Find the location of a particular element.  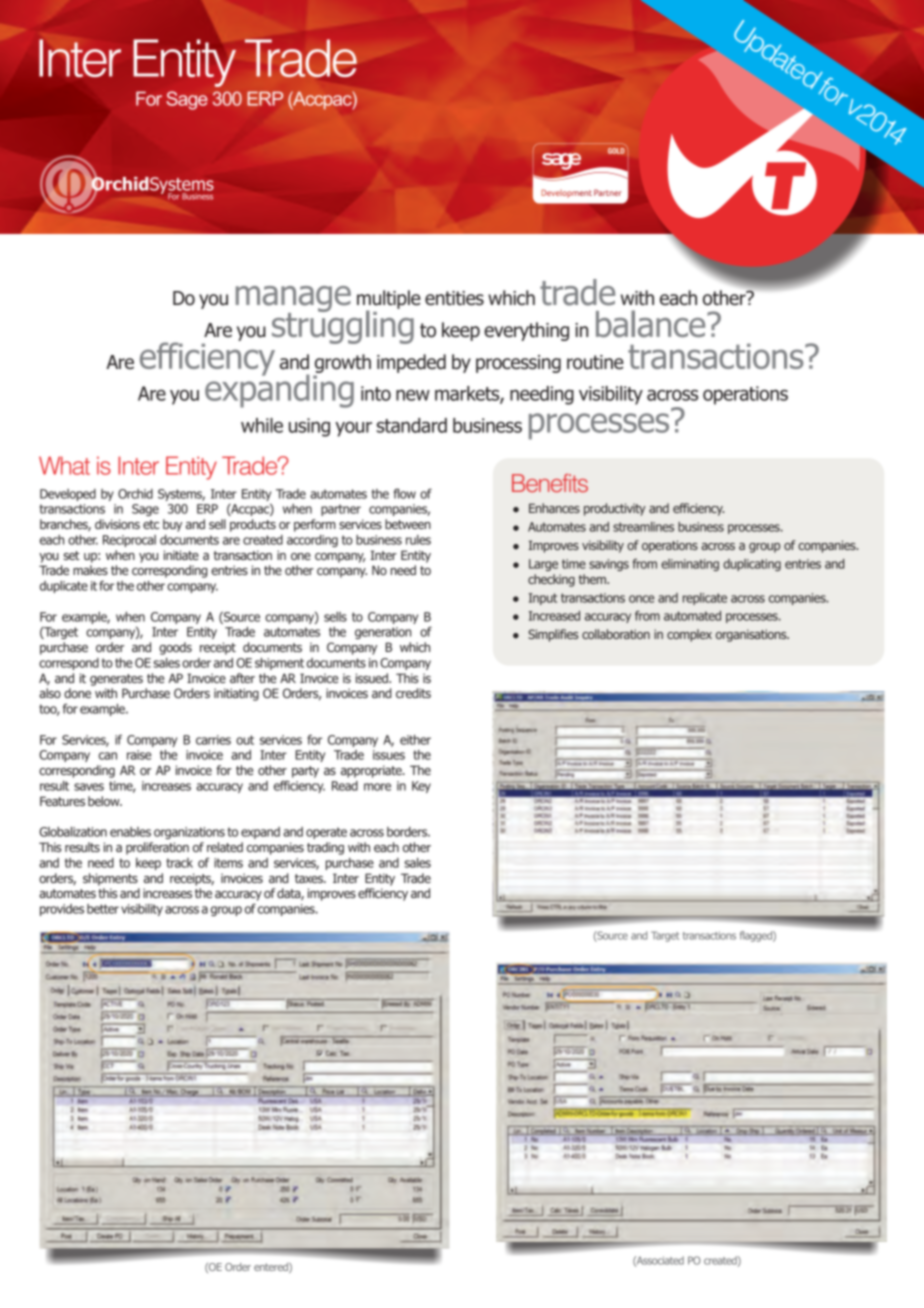

taxes is located at coordinates (310, 878).
